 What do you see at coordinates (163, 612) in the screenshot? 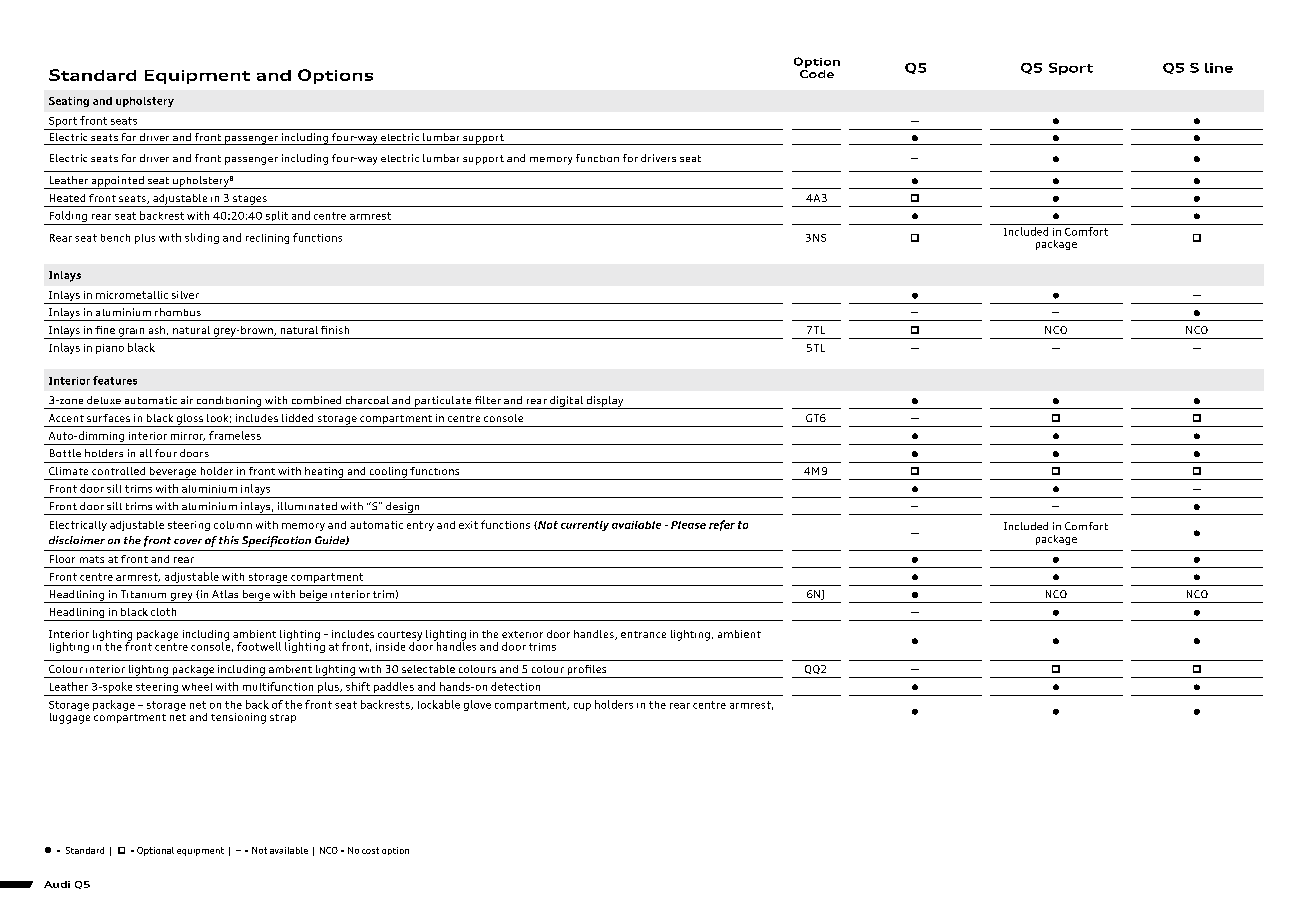
I see `cloth` at bounding box center [163, 612].
